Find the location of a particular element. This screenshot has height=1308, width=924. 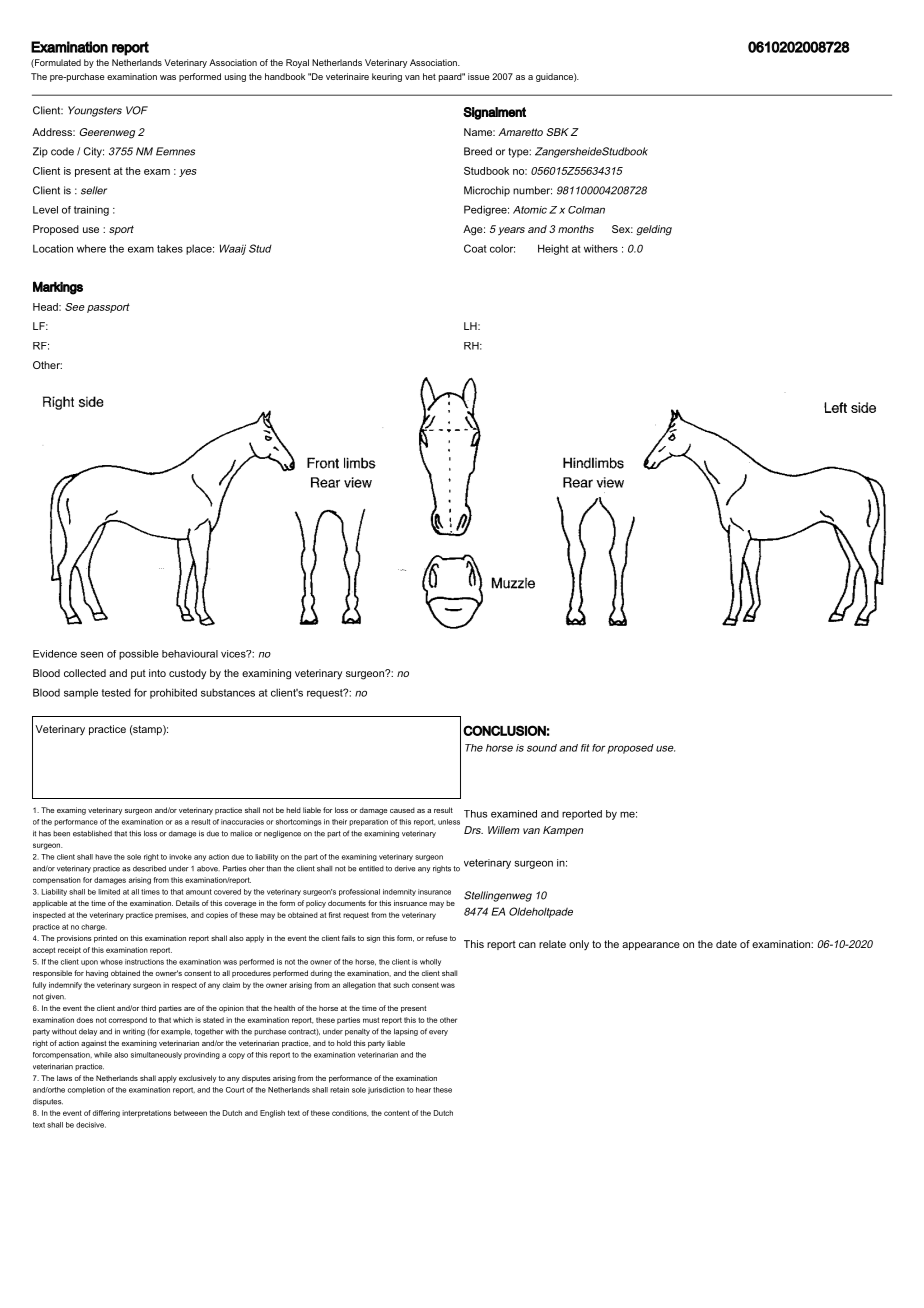

Markings is located at coordinates (58, 288).
